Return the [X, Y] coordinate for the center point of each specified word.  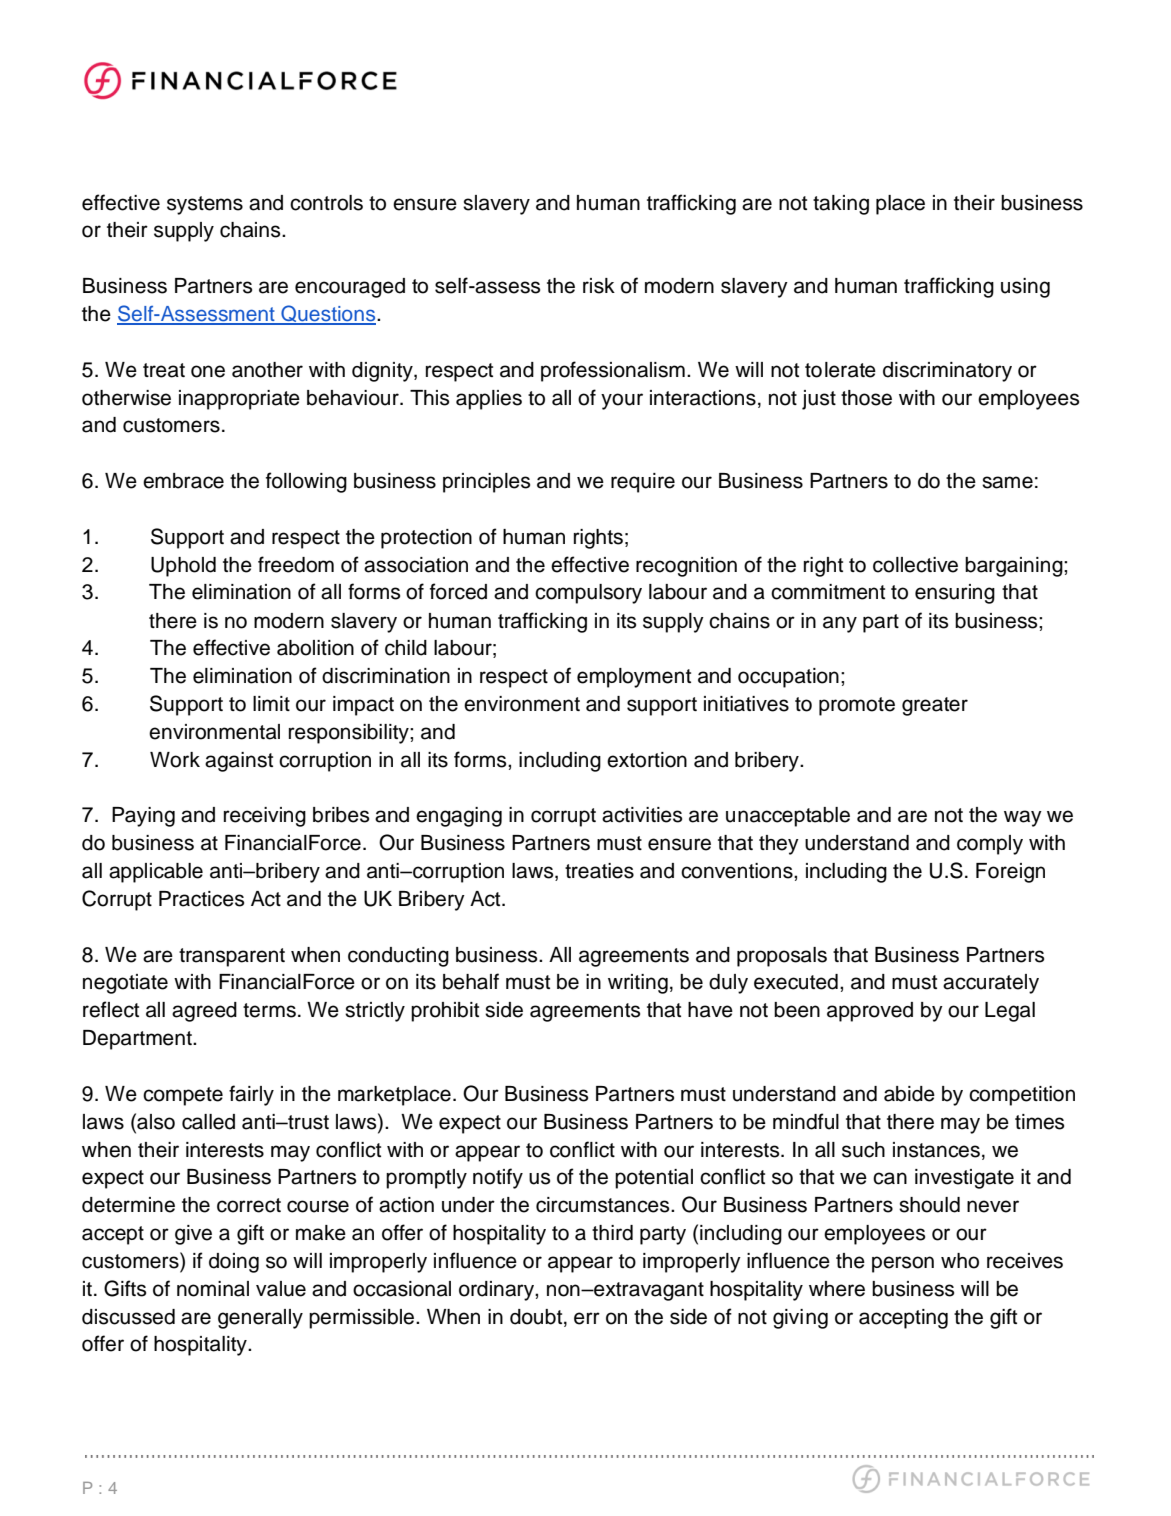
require [643, 483]
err [587, 1318]
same [1007, 482]
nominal [213, 1289]
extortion [647, 760]
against [239, 762]
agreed [204, 1012]
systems [205, 205]
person [903, 1264]
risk [599, 286]
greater [935, 706]
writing [638, 984]
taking [841, 205]
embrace [183, 481]
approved [870, 1012]
